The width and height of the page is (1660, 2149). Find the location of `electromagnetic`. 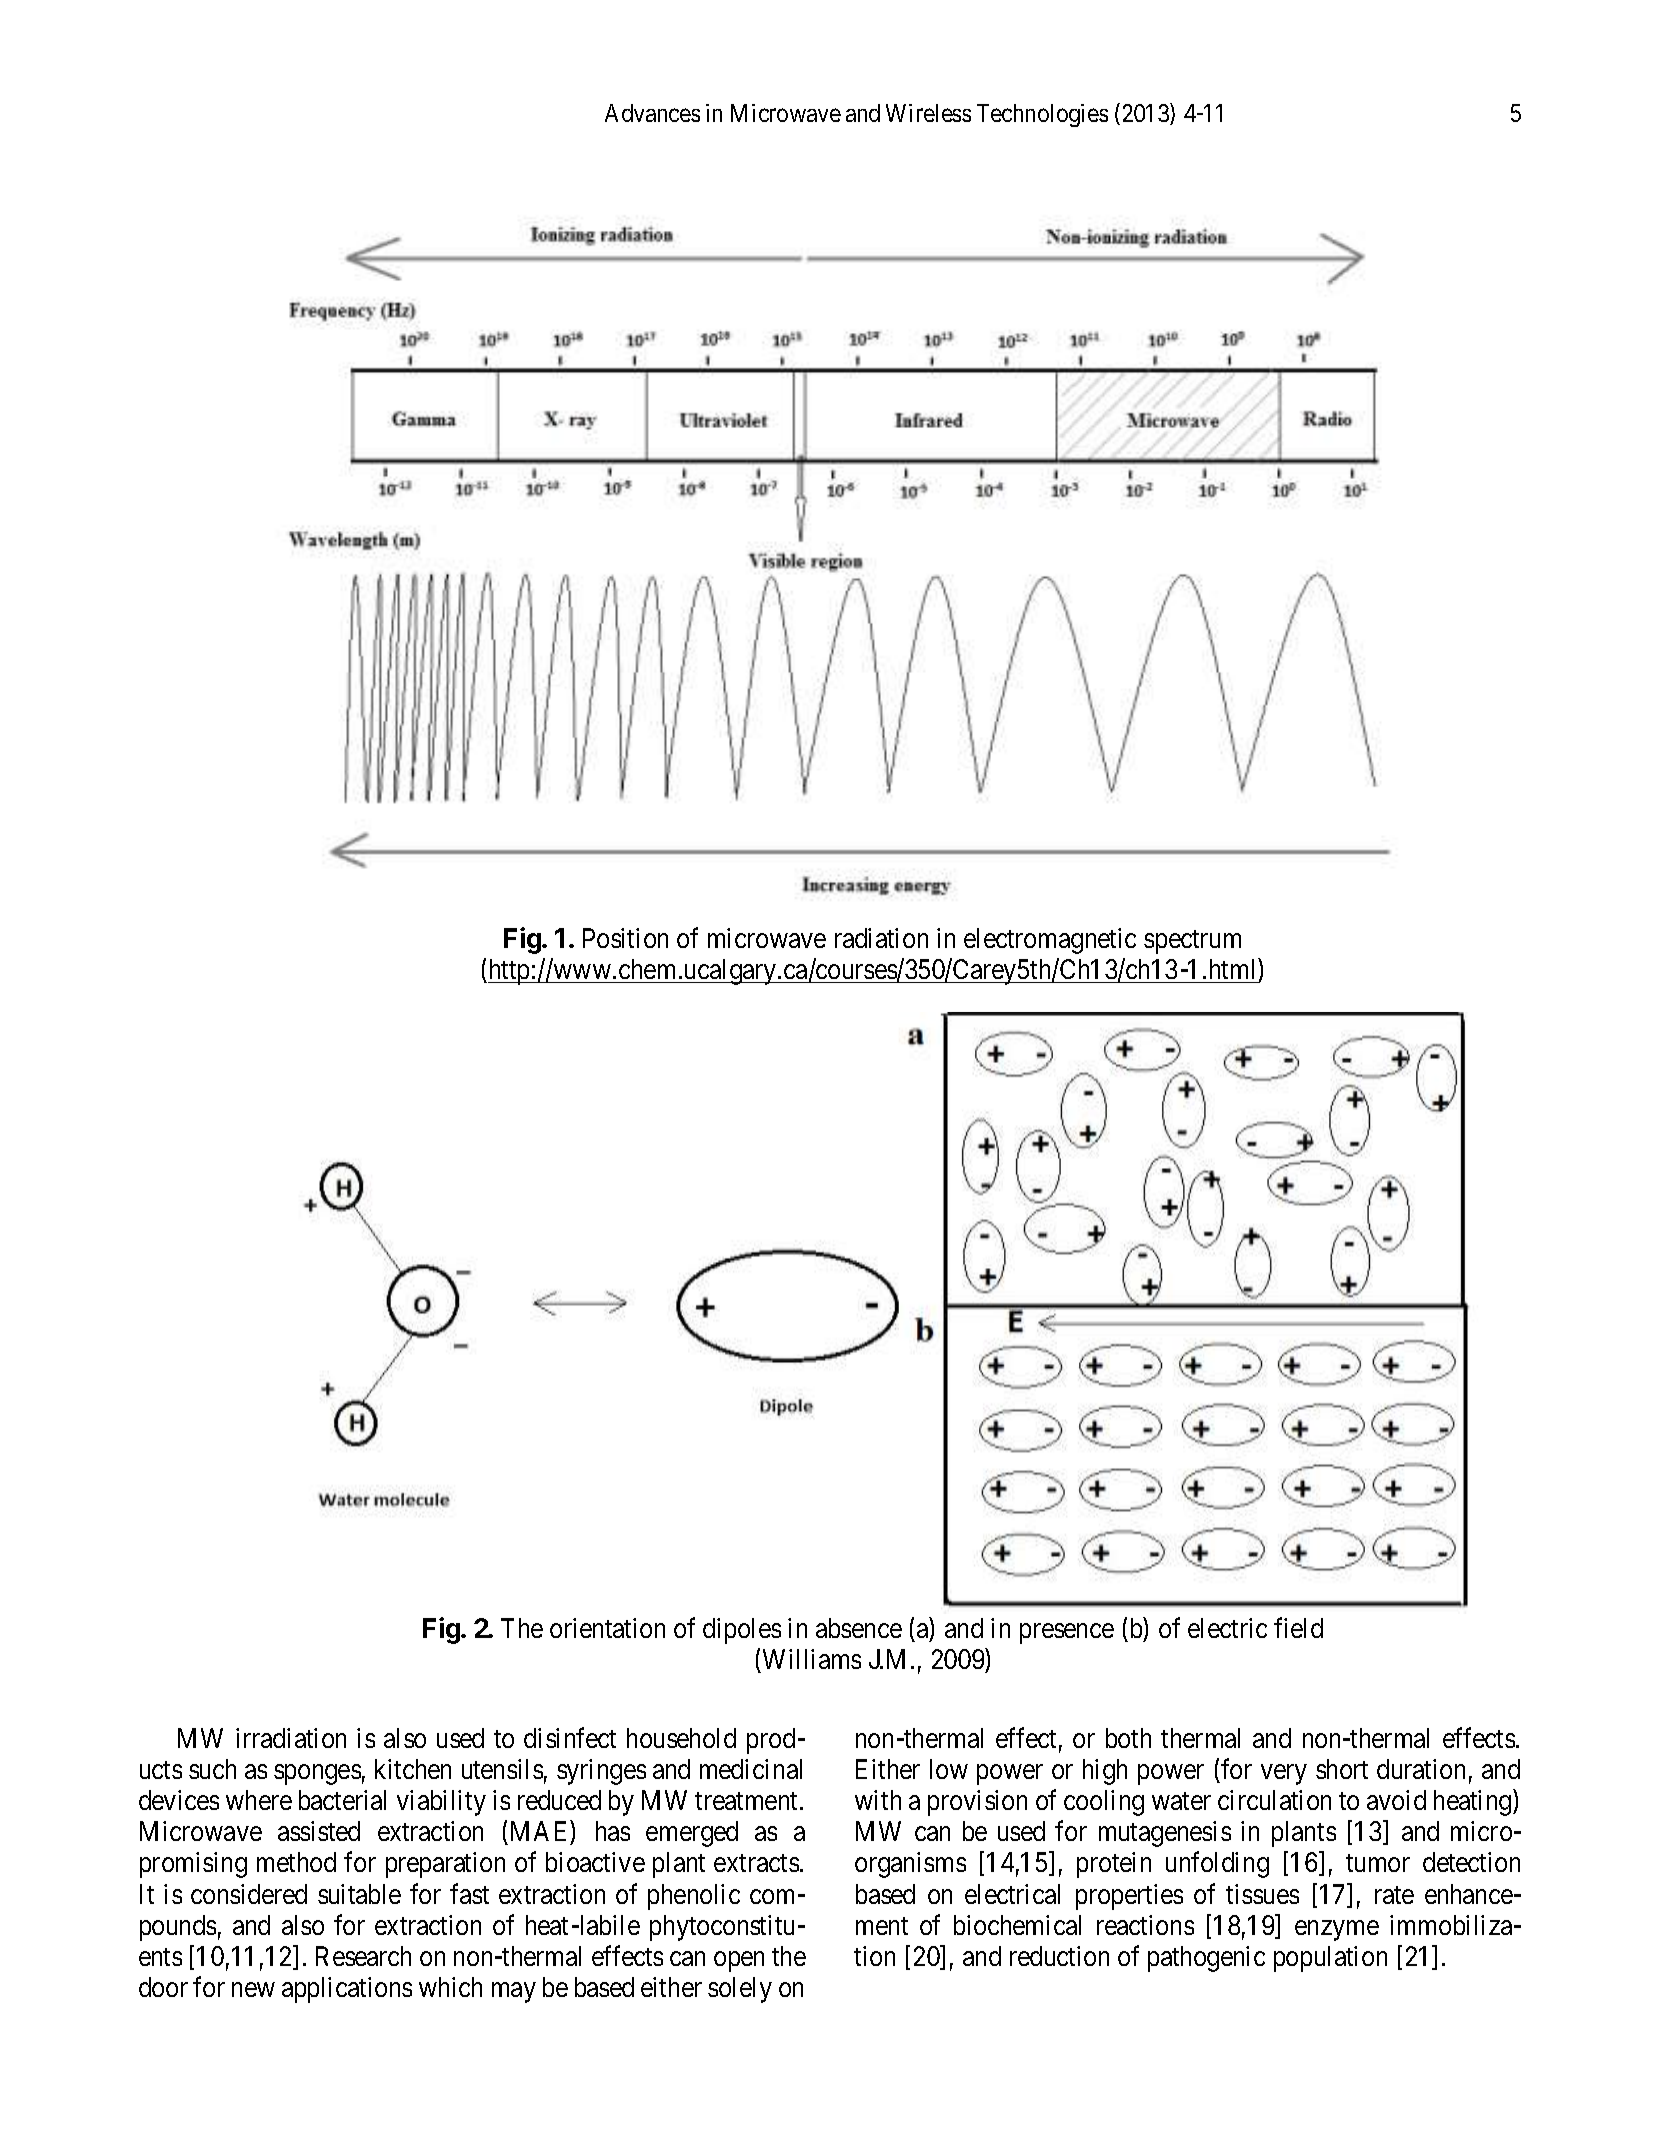

electromagnetic is located at coordinates (1050, 941).
